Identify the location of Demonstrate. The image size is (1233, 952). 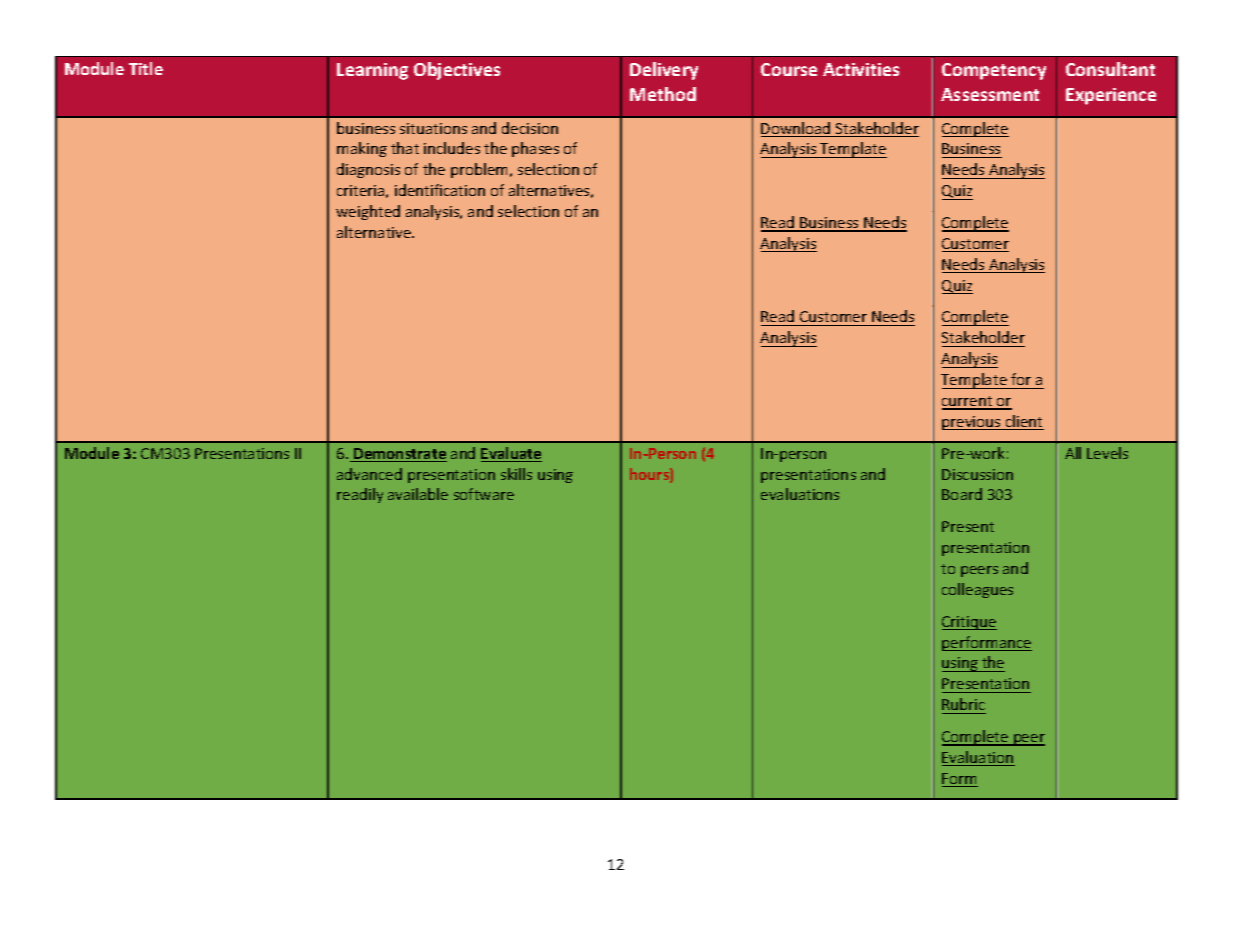
(399, 455).
